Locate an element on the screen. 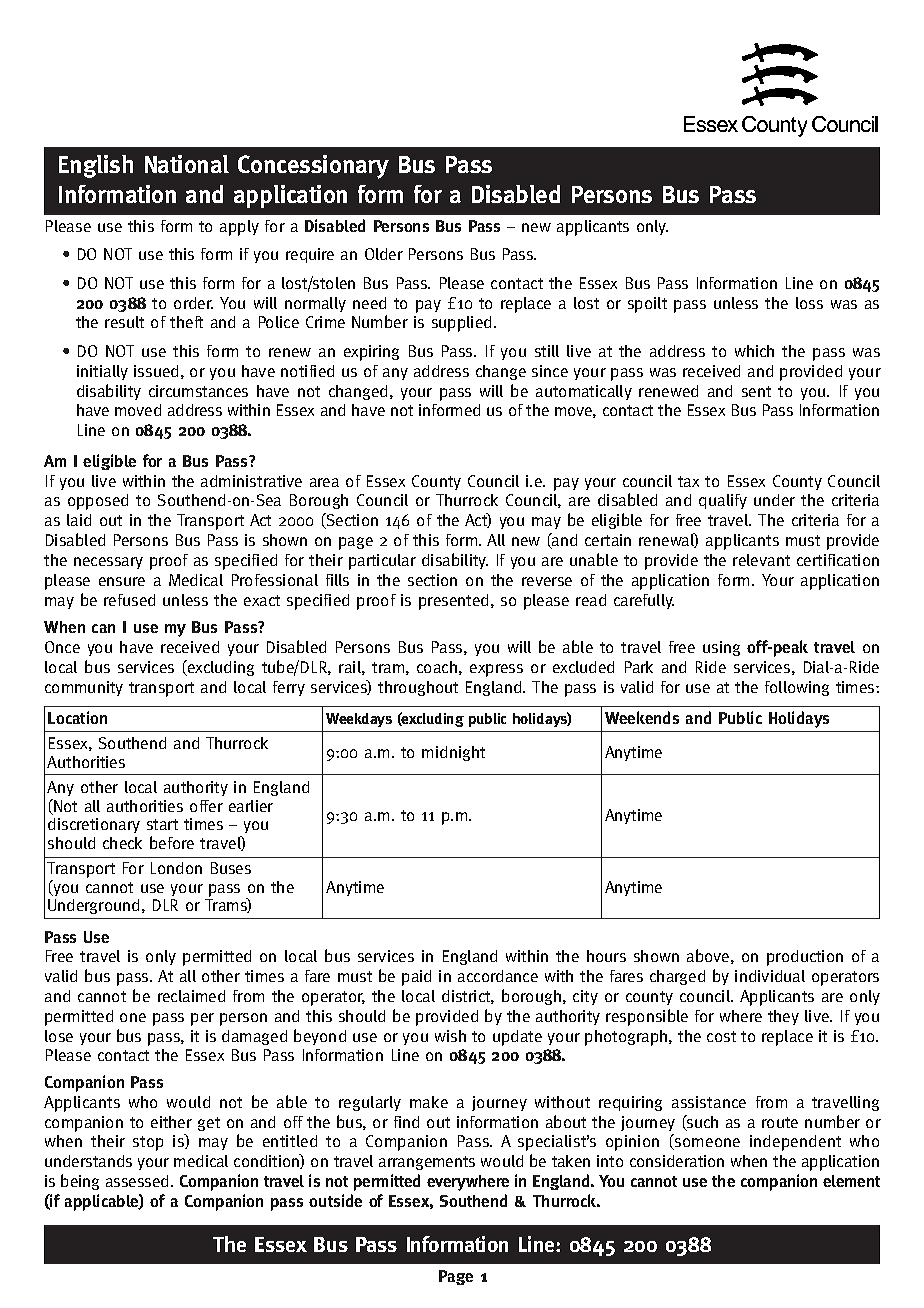  Older is located at coordinates (384, 254).
